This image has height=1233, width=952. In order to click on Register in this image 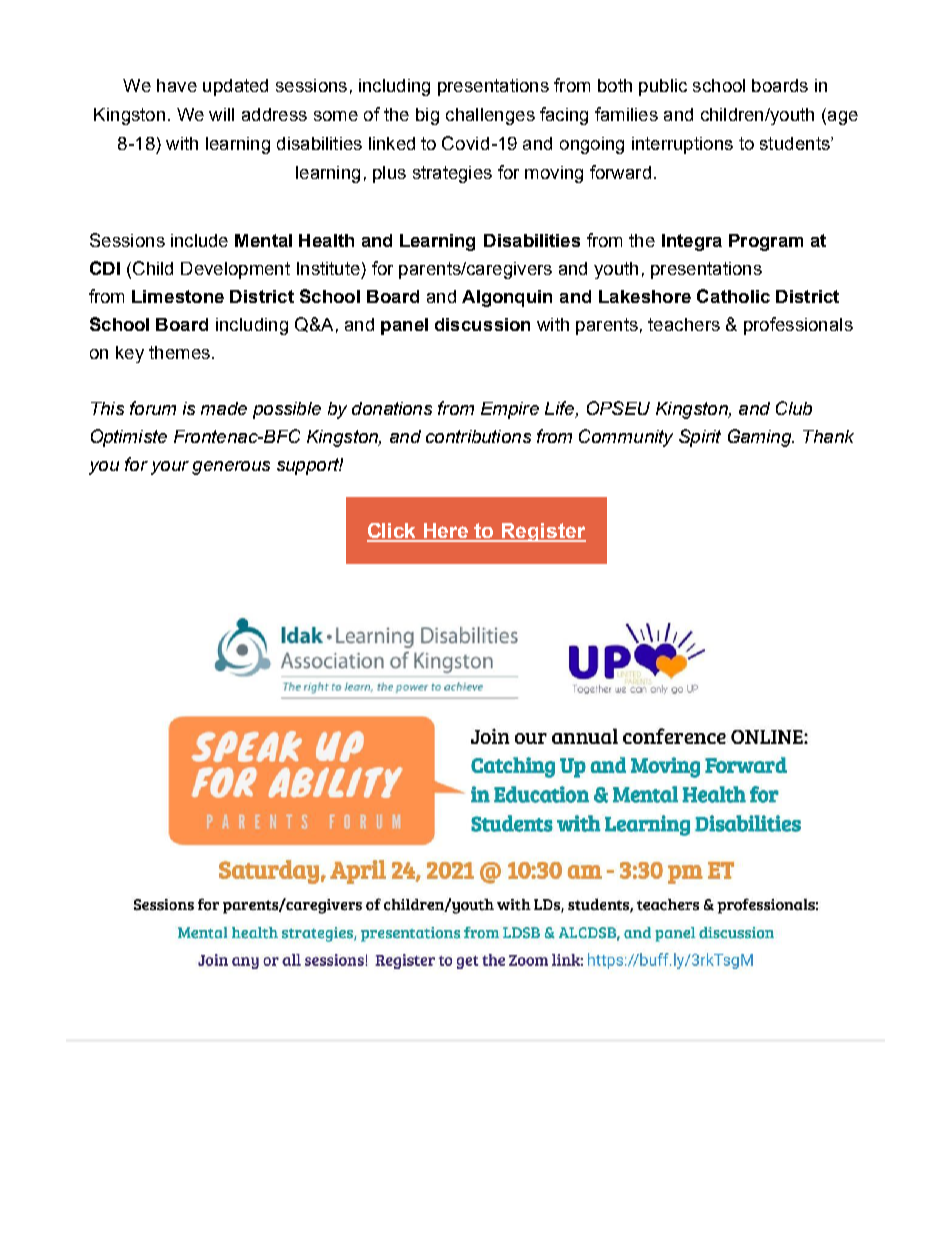, I will do `click(543, 532)`.
